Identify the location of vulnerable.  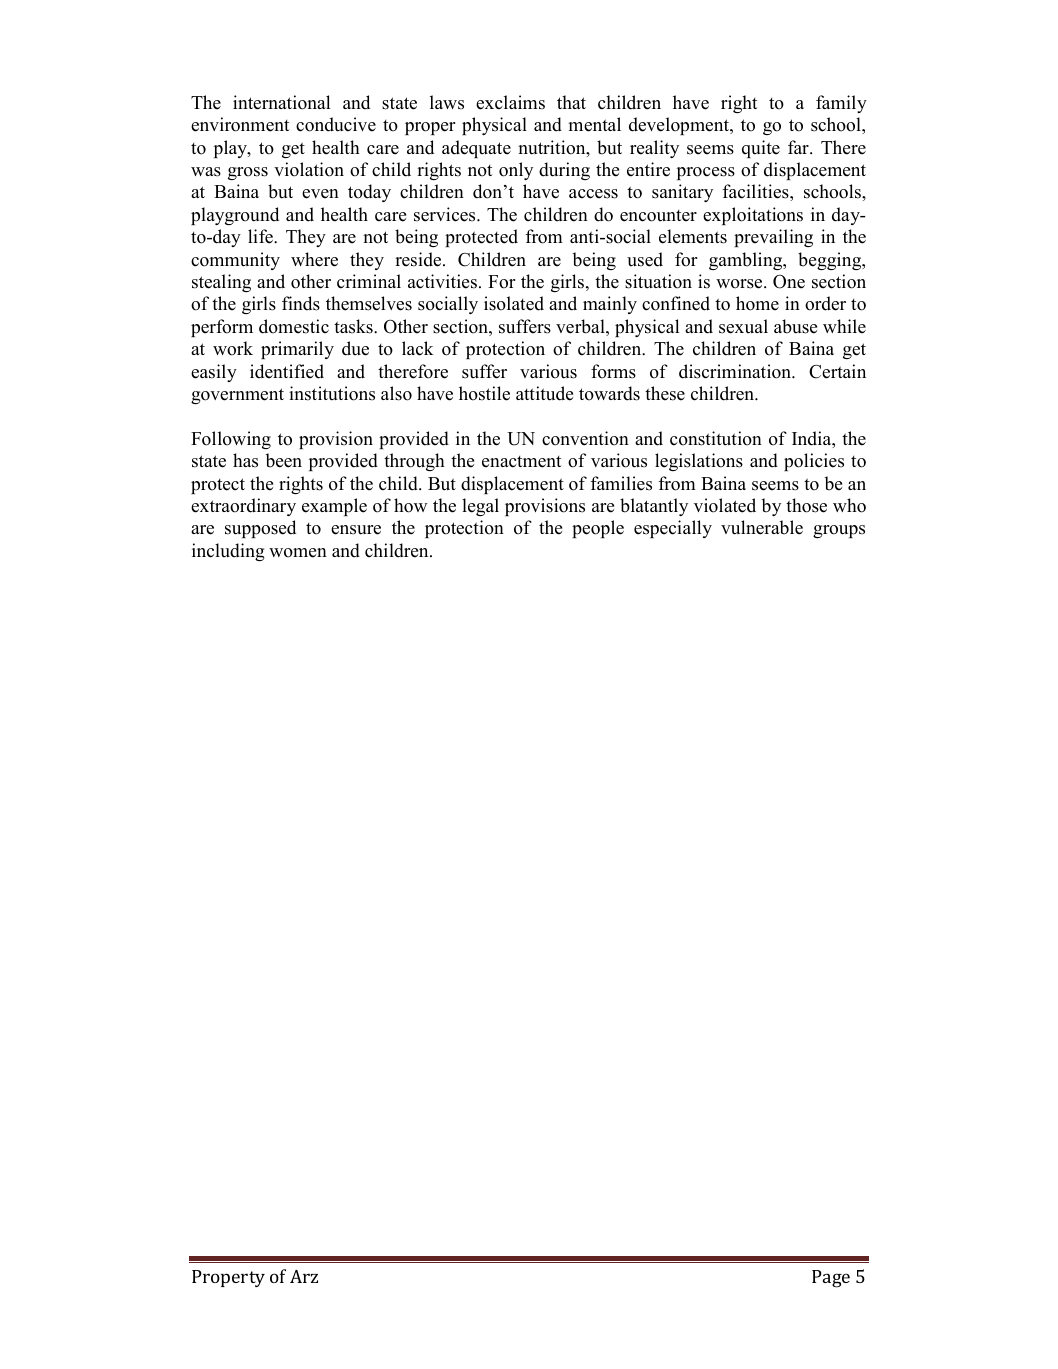
(762, 527).
